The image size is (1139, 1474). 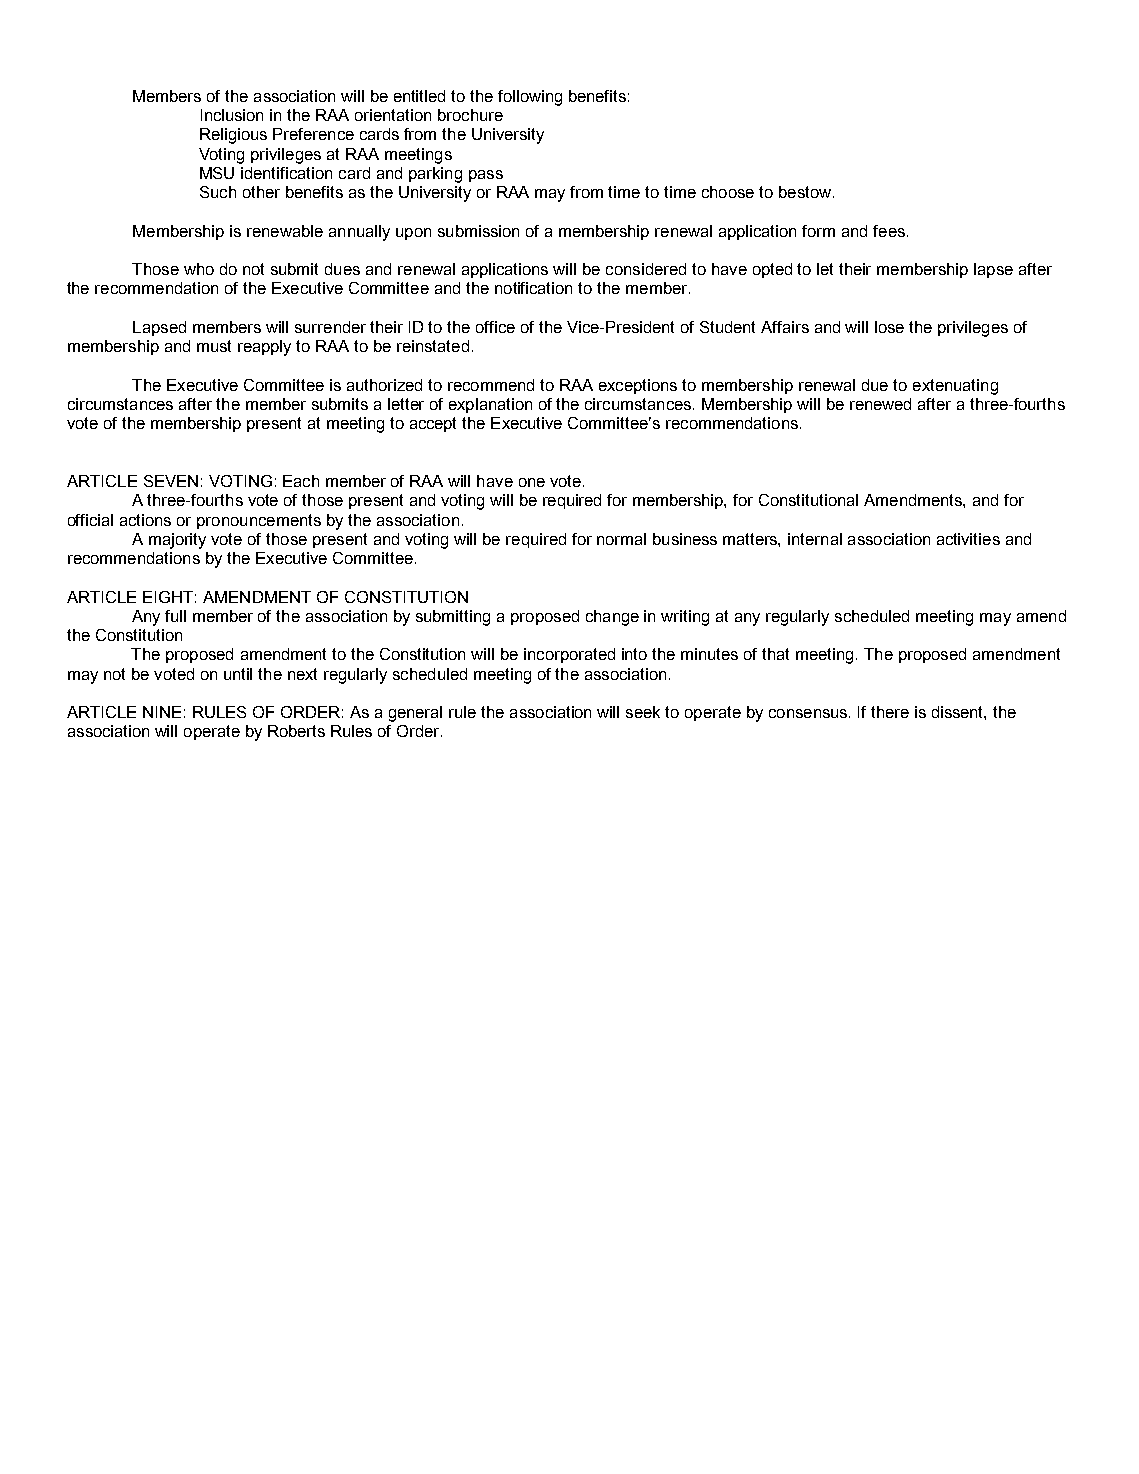 I want to click on Inclusion, so click(x=232, y=115).
